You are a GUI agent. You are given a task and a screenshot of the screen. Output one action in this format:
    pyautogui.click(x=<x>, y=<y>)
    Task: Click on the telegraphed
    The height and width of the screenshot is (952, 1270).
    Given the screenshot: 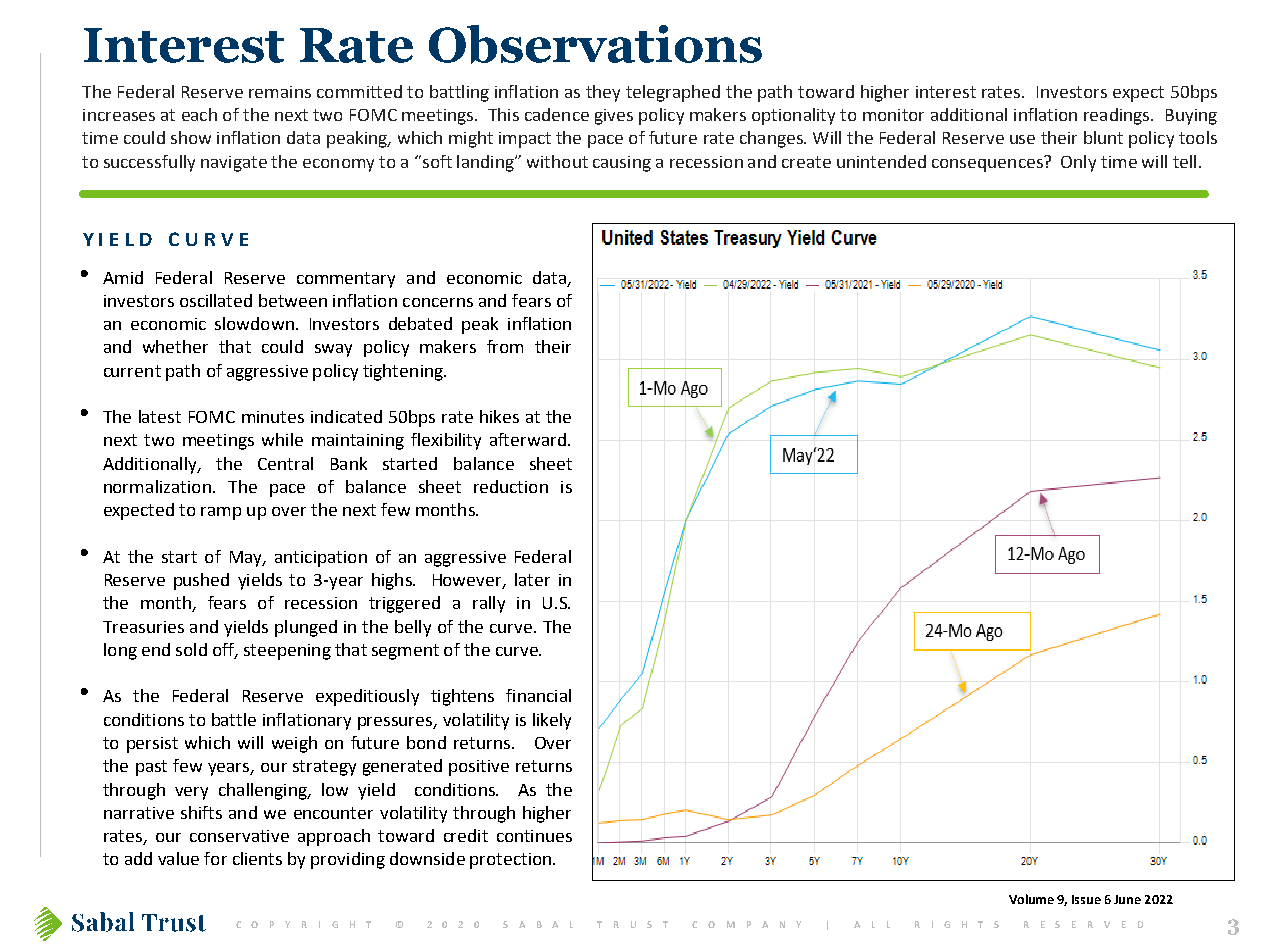 What is the action you would take?
    pyautogui.click(x=673, y=93)
